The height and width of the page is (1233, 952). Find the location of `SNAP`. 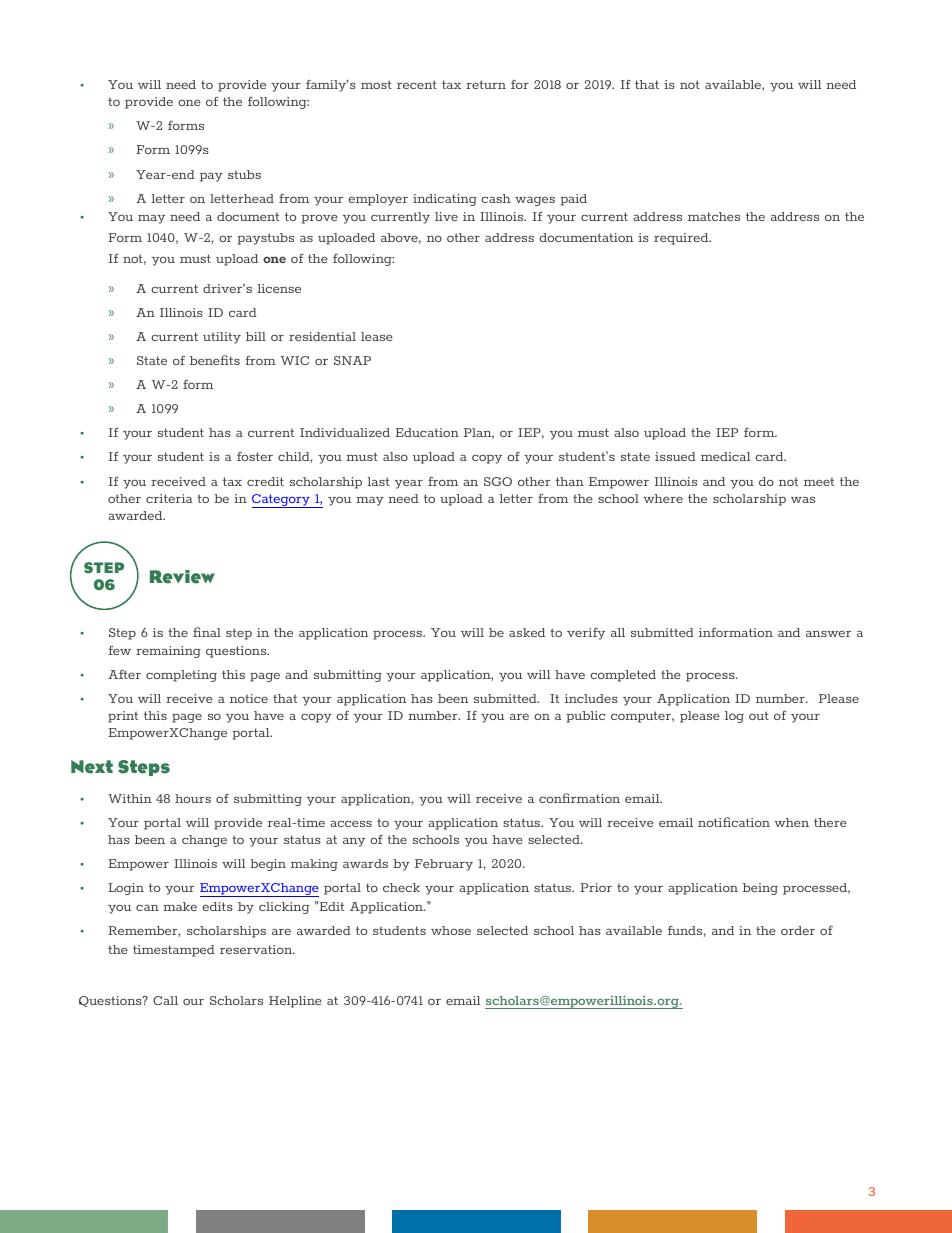

SNAP is located at coordinates (352, 360).
